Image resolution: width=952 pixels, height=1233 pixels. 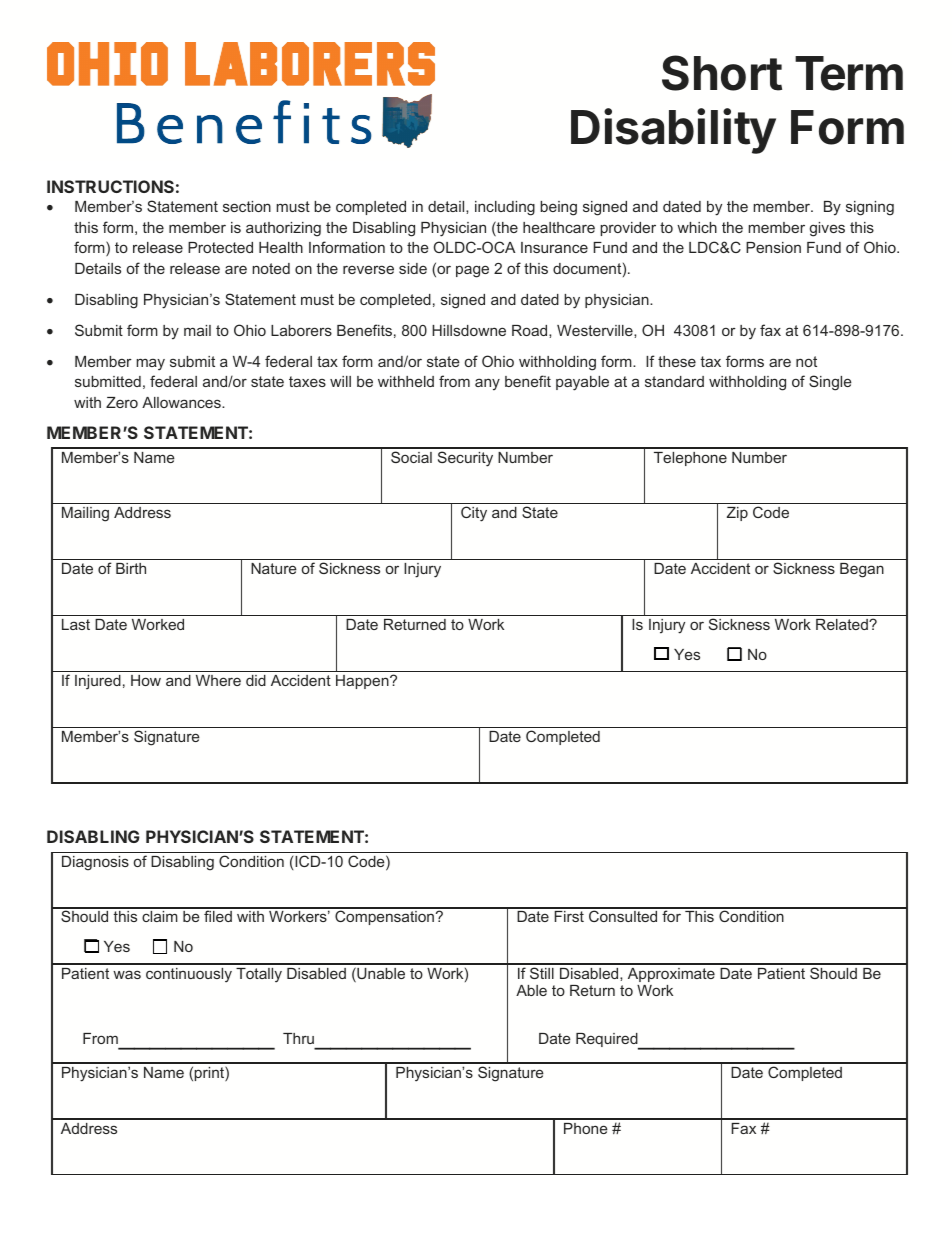 What do you see at coordinates (150, 364) in the screenshot?
I see `may` at bounding box center [150, 364].
